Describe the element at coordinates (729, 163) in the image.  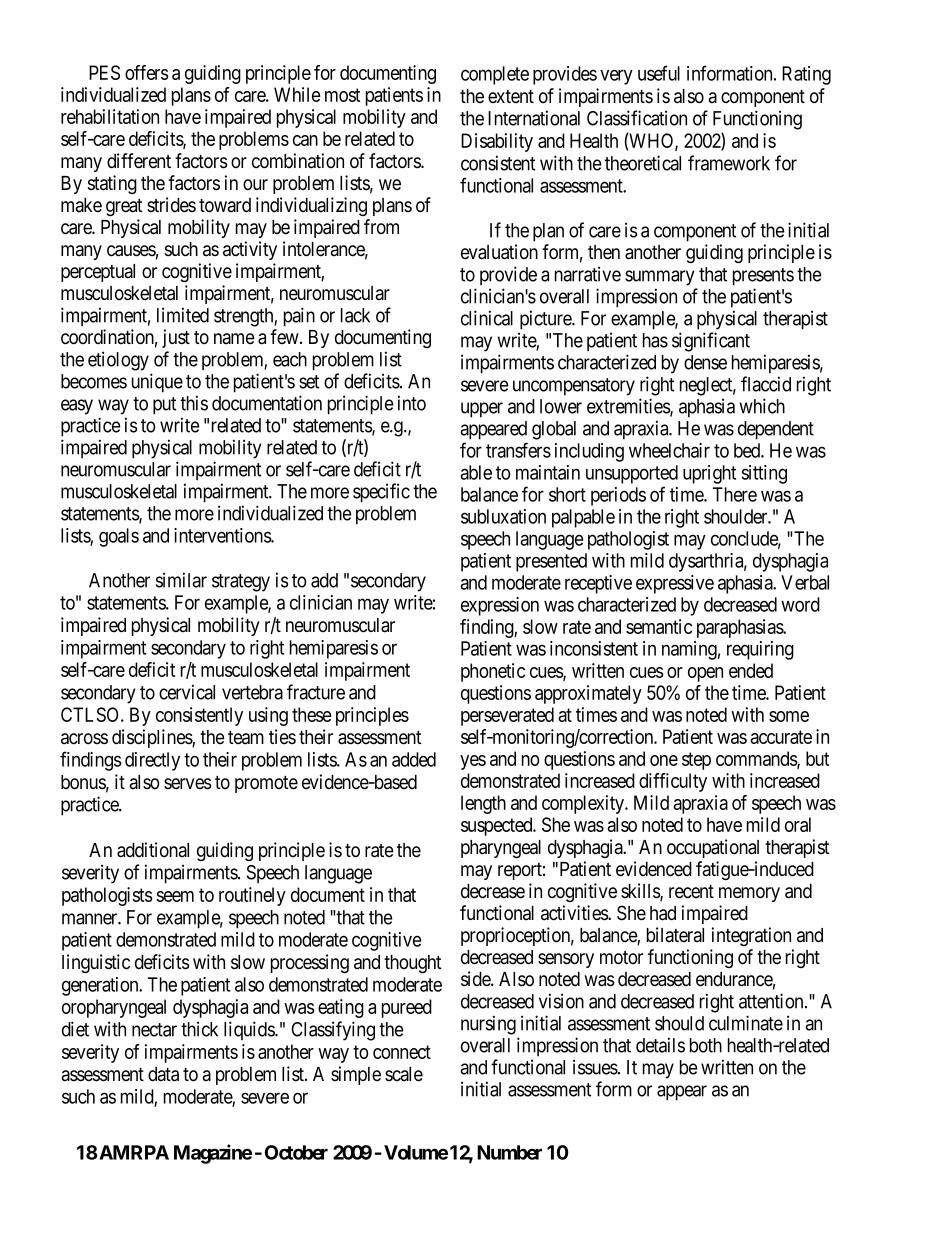
I see `framework` at that location.
